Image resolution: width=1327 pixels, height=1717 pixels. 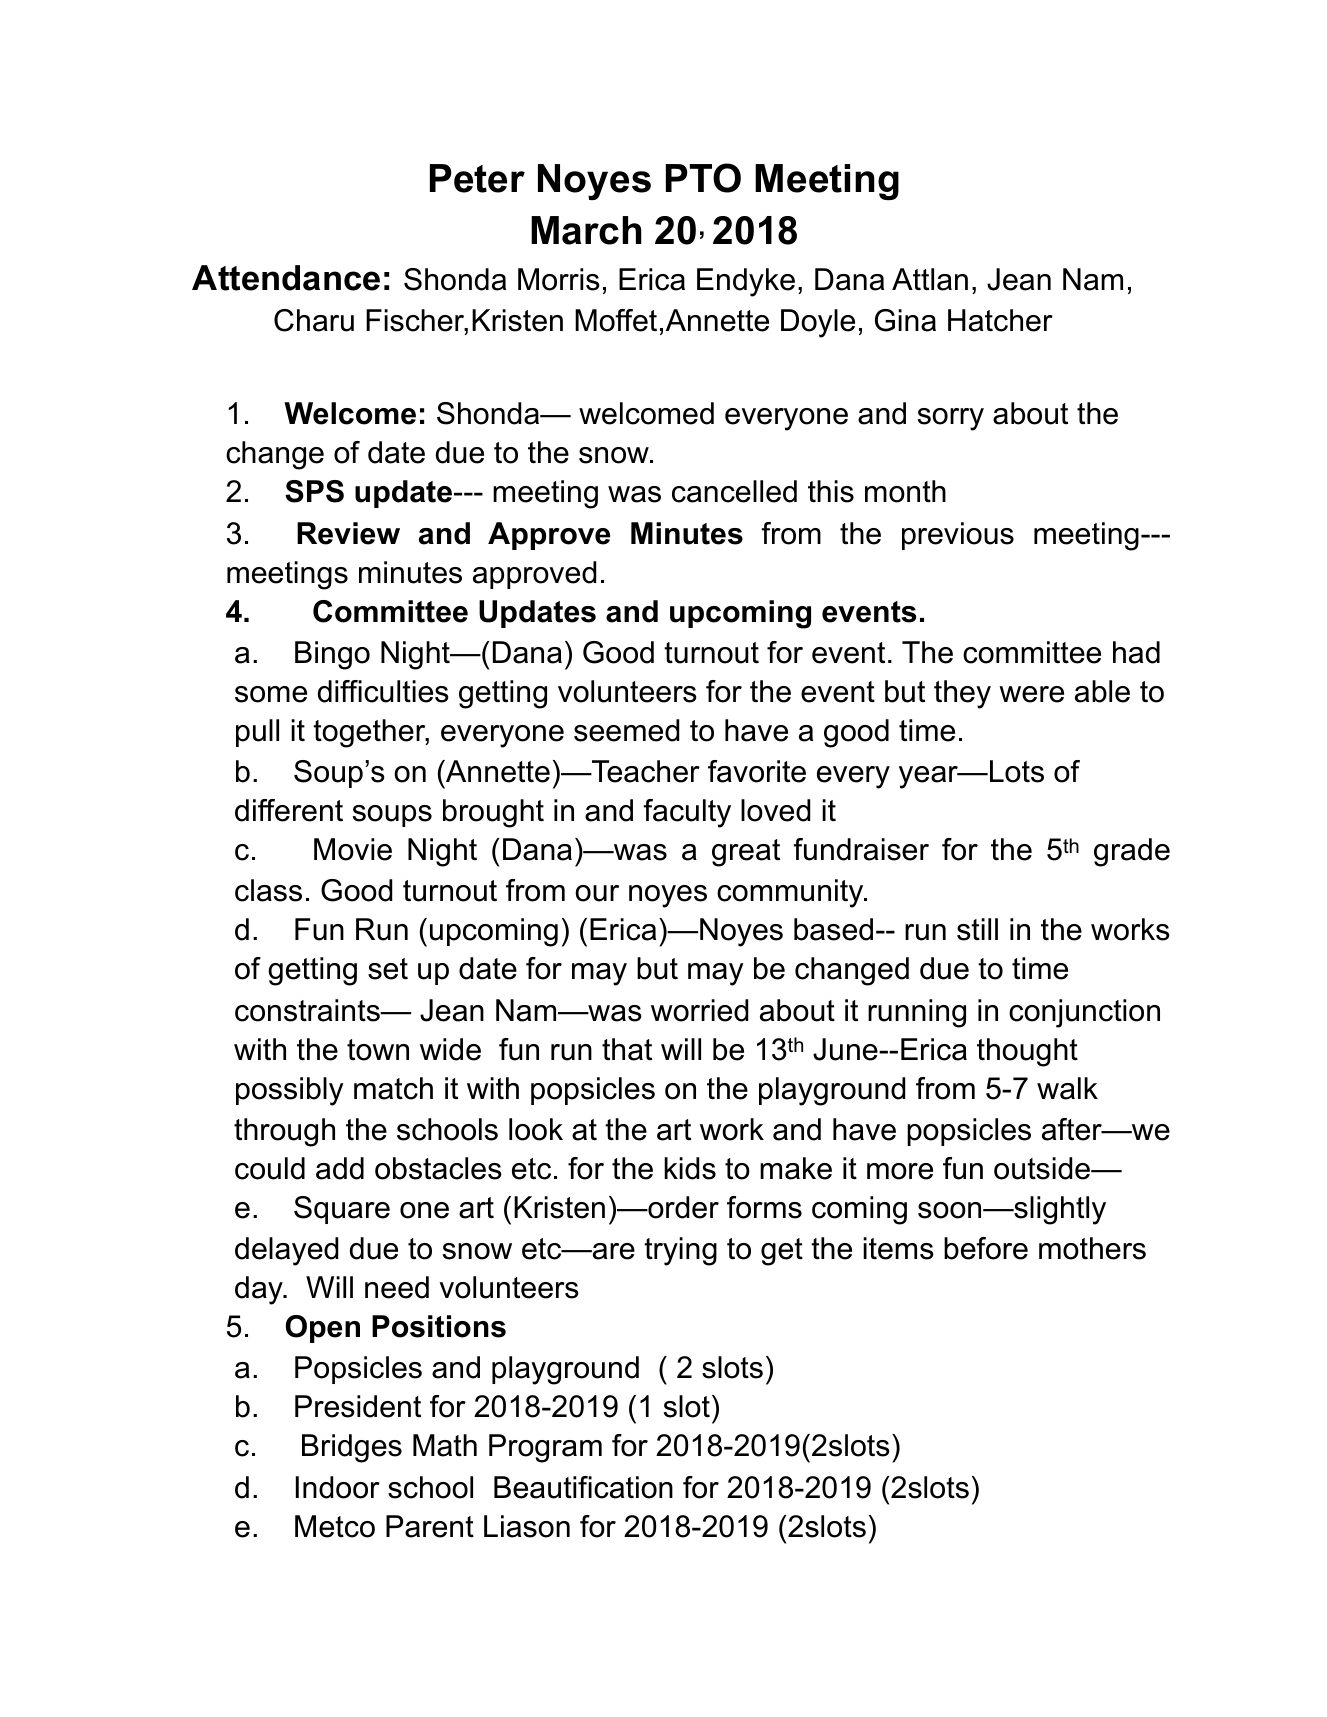 I want to click on seemed, so click(x=626, y=730).
